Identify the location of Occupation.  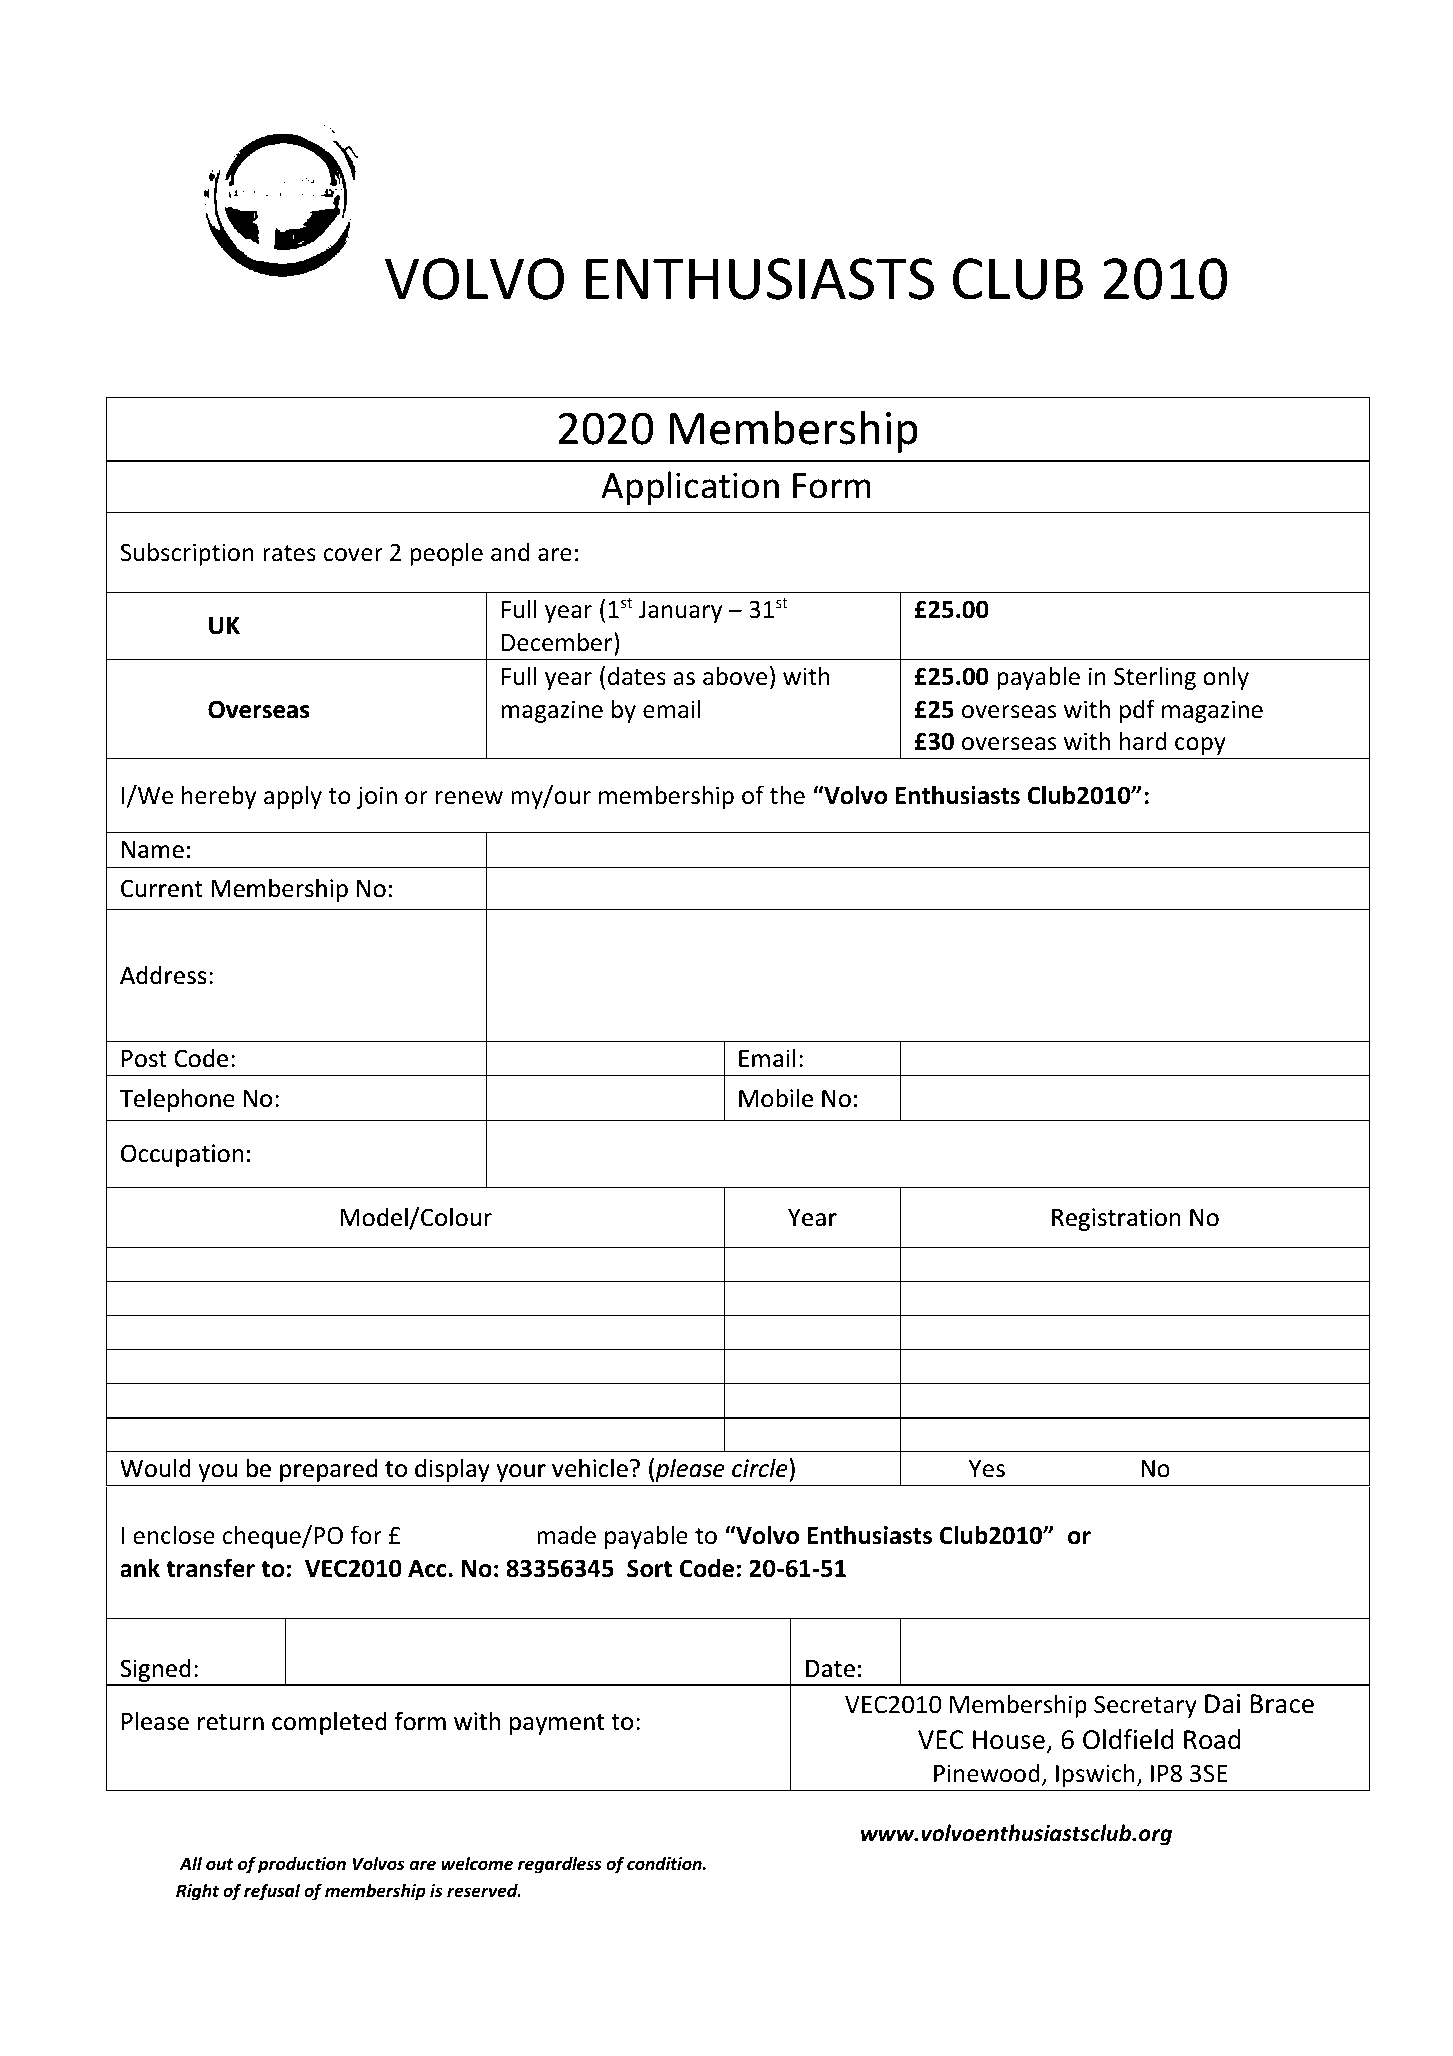
(182, 1155).
